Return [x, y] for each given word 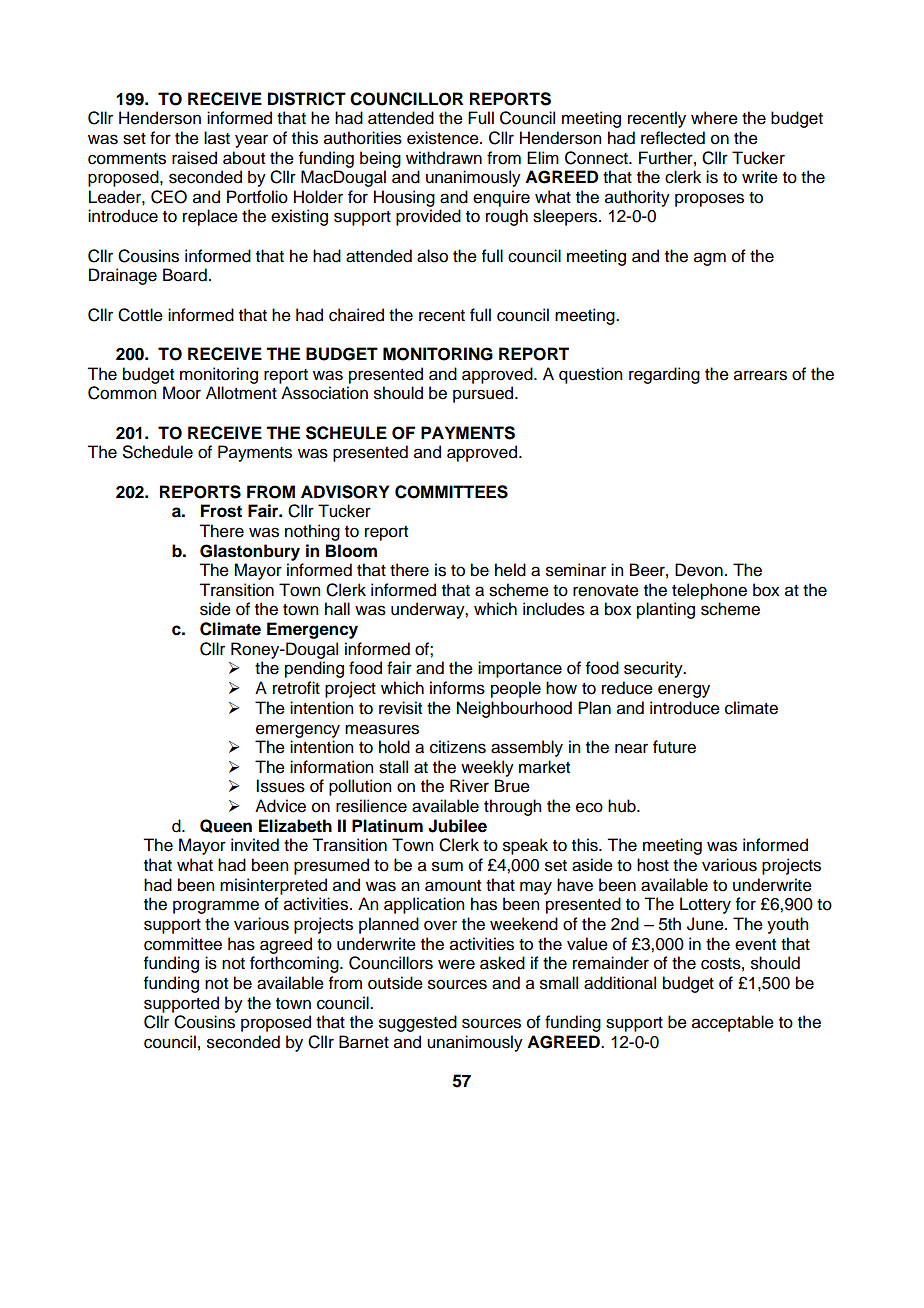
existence [444, 138]
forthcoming [295, 964]
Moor [182, 393]
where [714, 118]
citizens [458, 747]
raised [194, 158]
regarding [664, 375]
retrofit [296, 688]
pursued [484, 394]
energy [684, 691]
